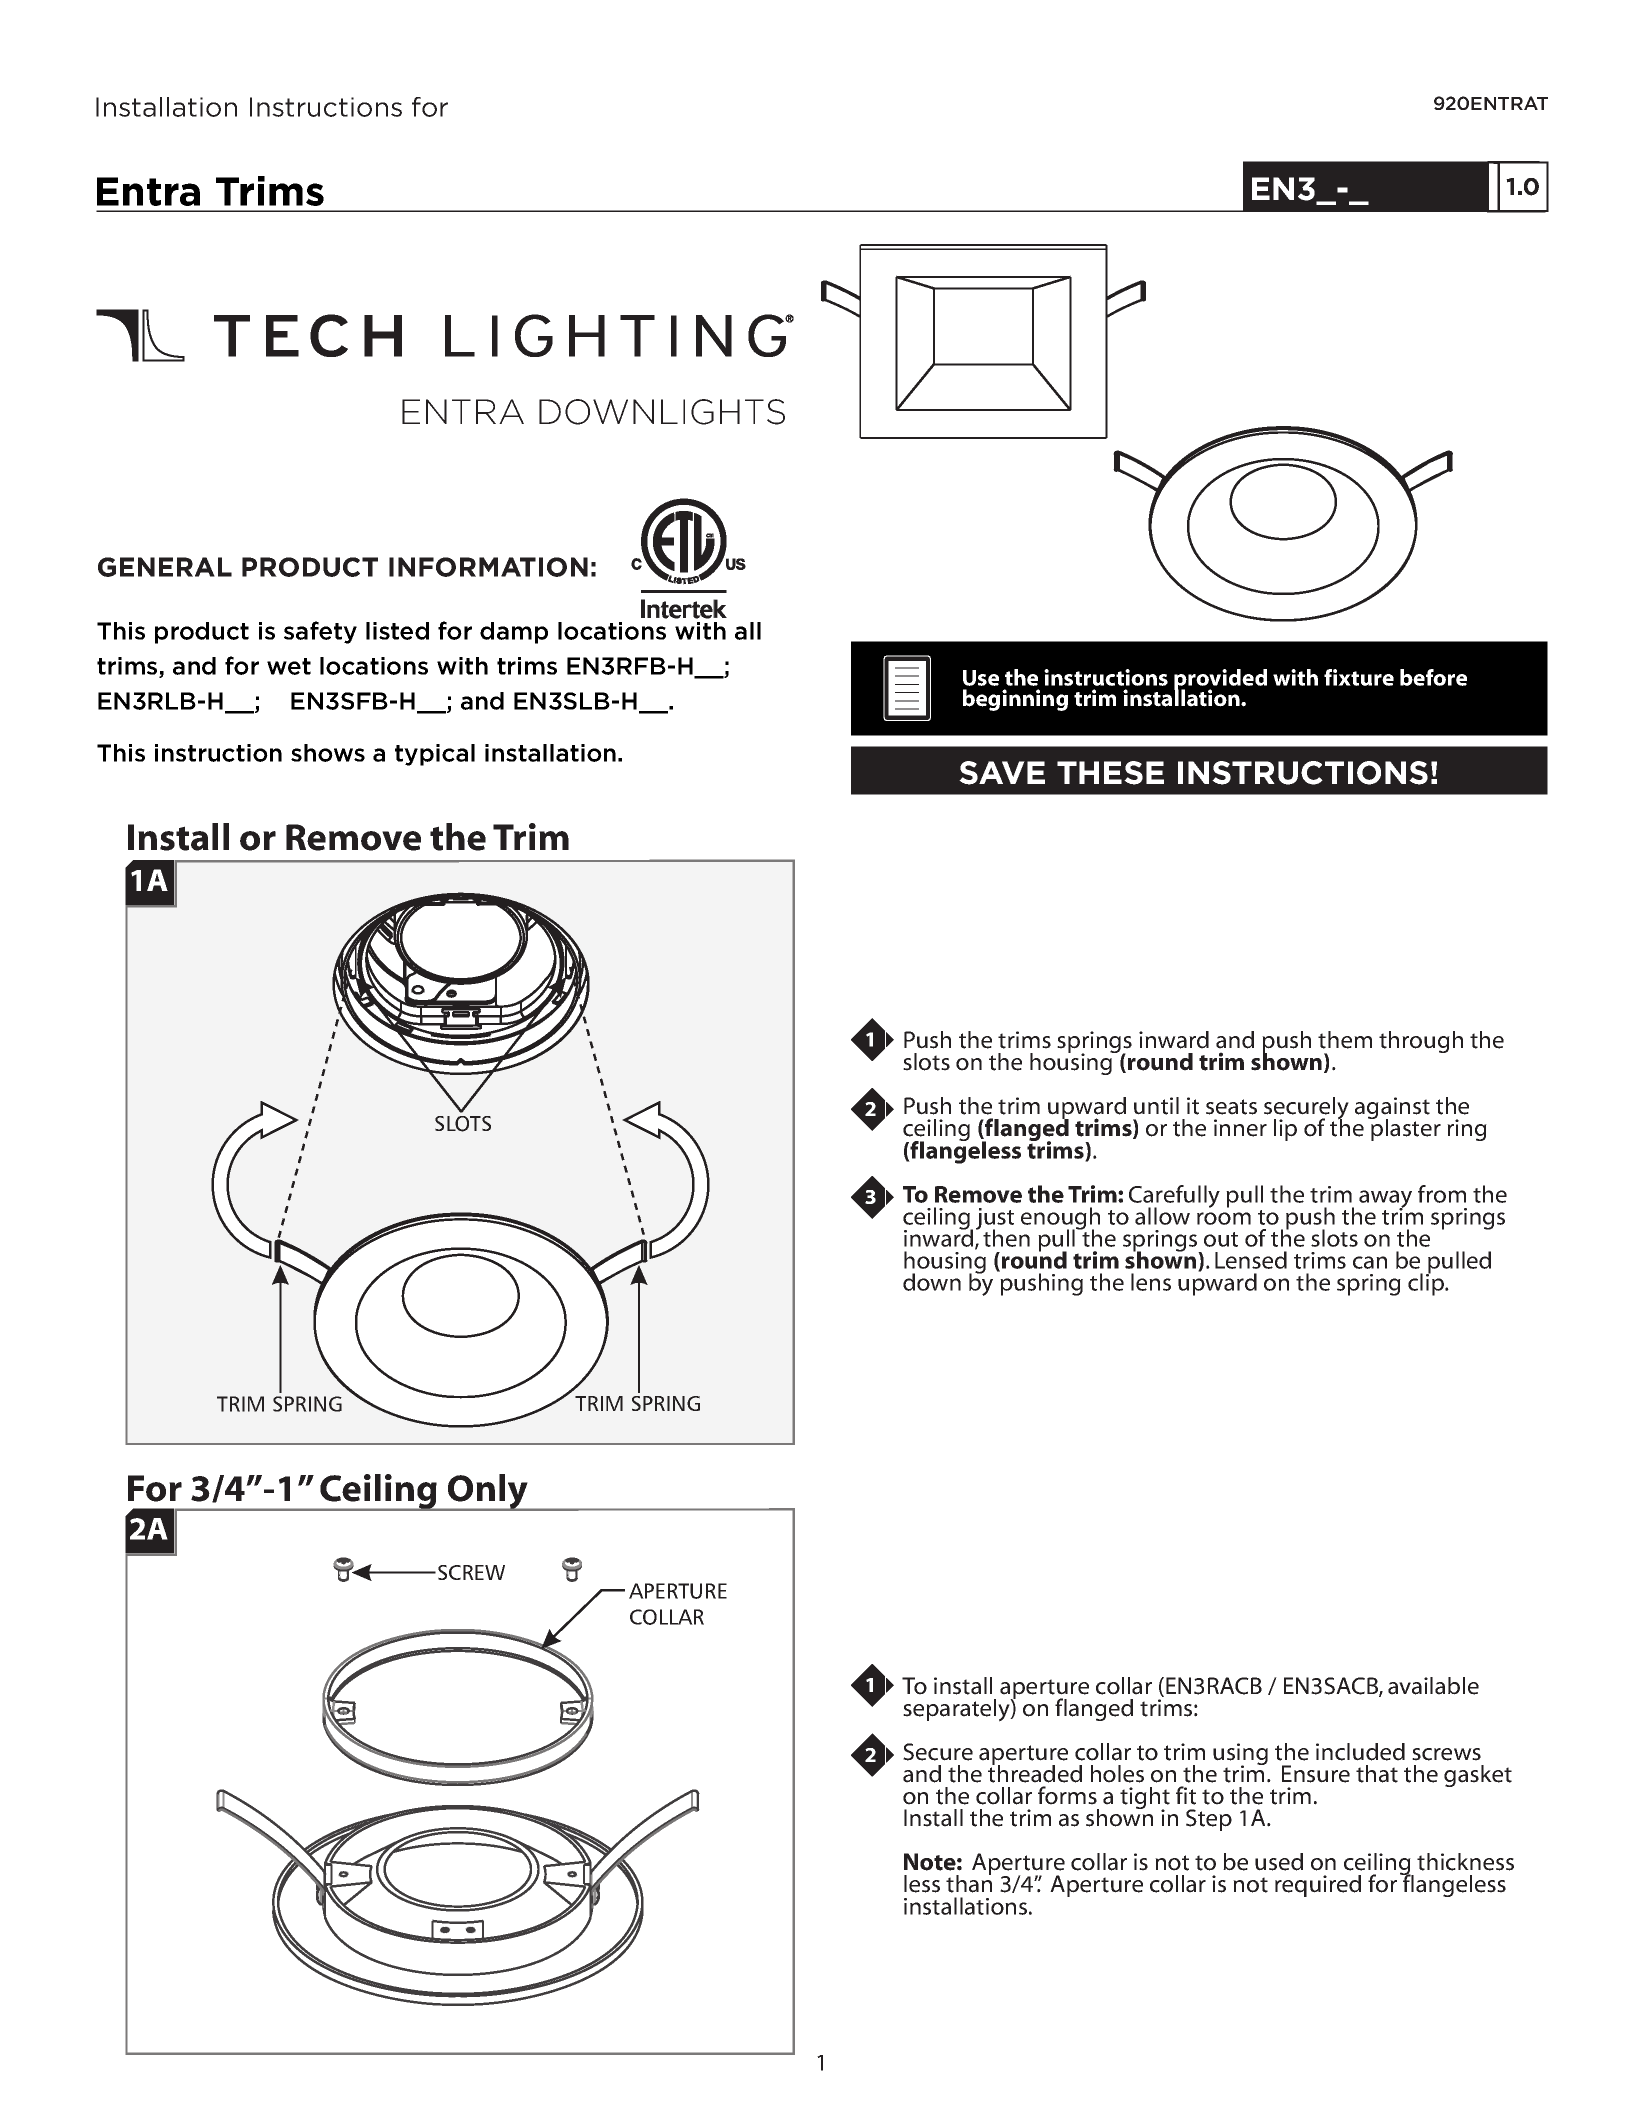  I want to click on against, so click(1392, 1109).
